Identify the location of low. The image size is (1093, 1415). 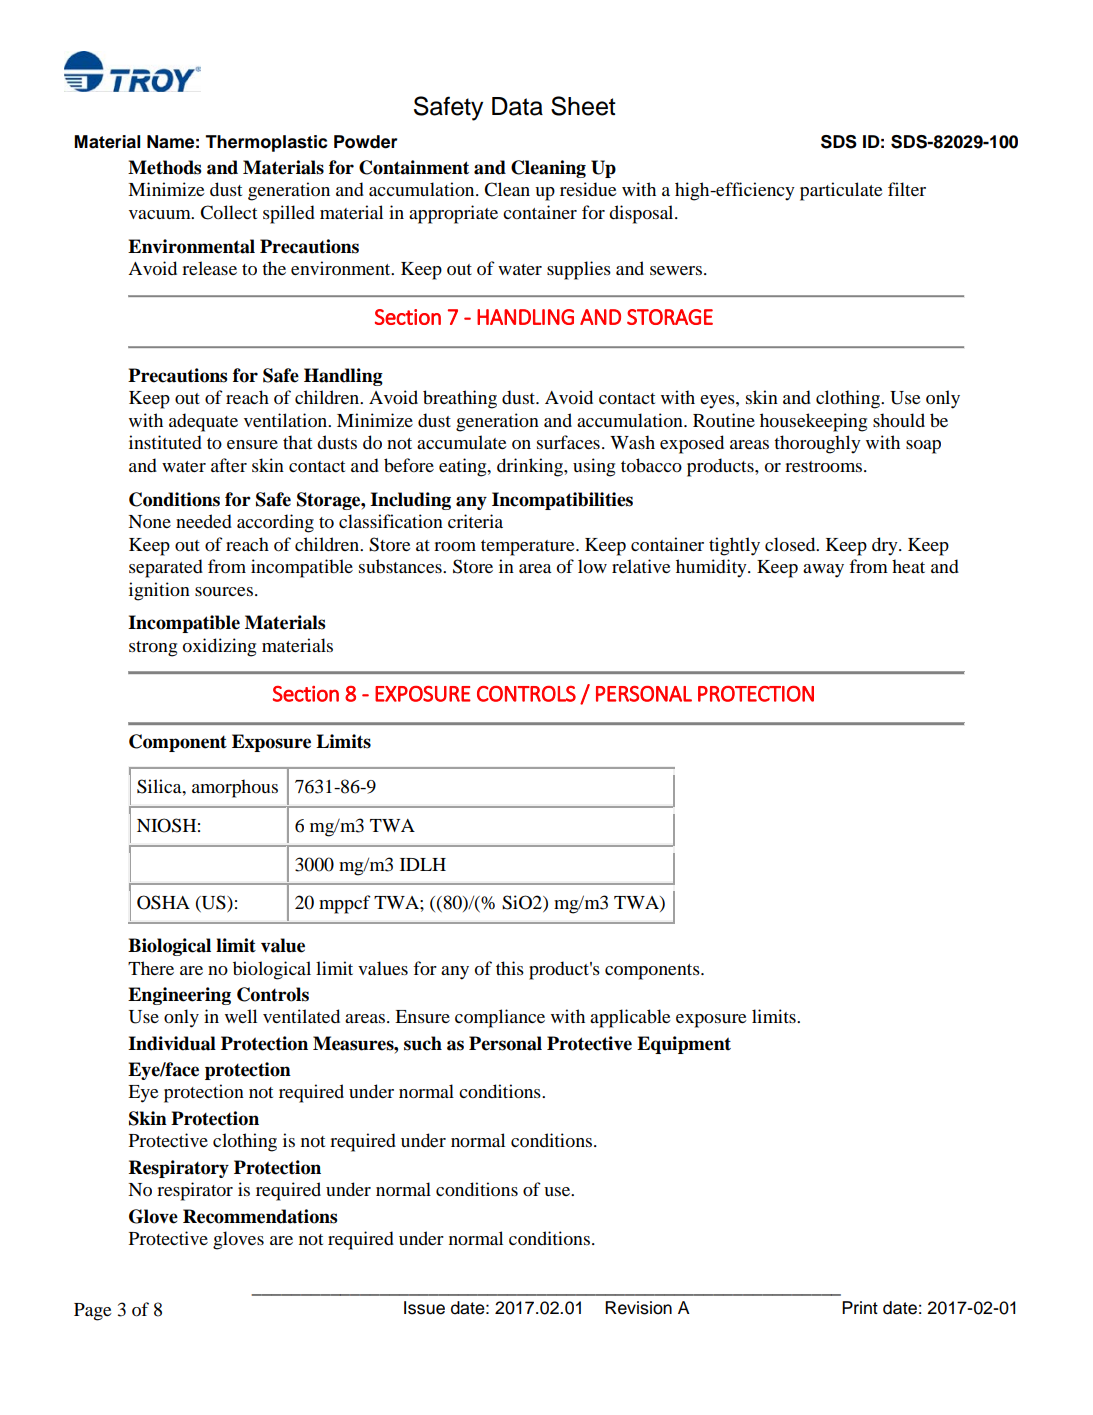
(592, 566).
